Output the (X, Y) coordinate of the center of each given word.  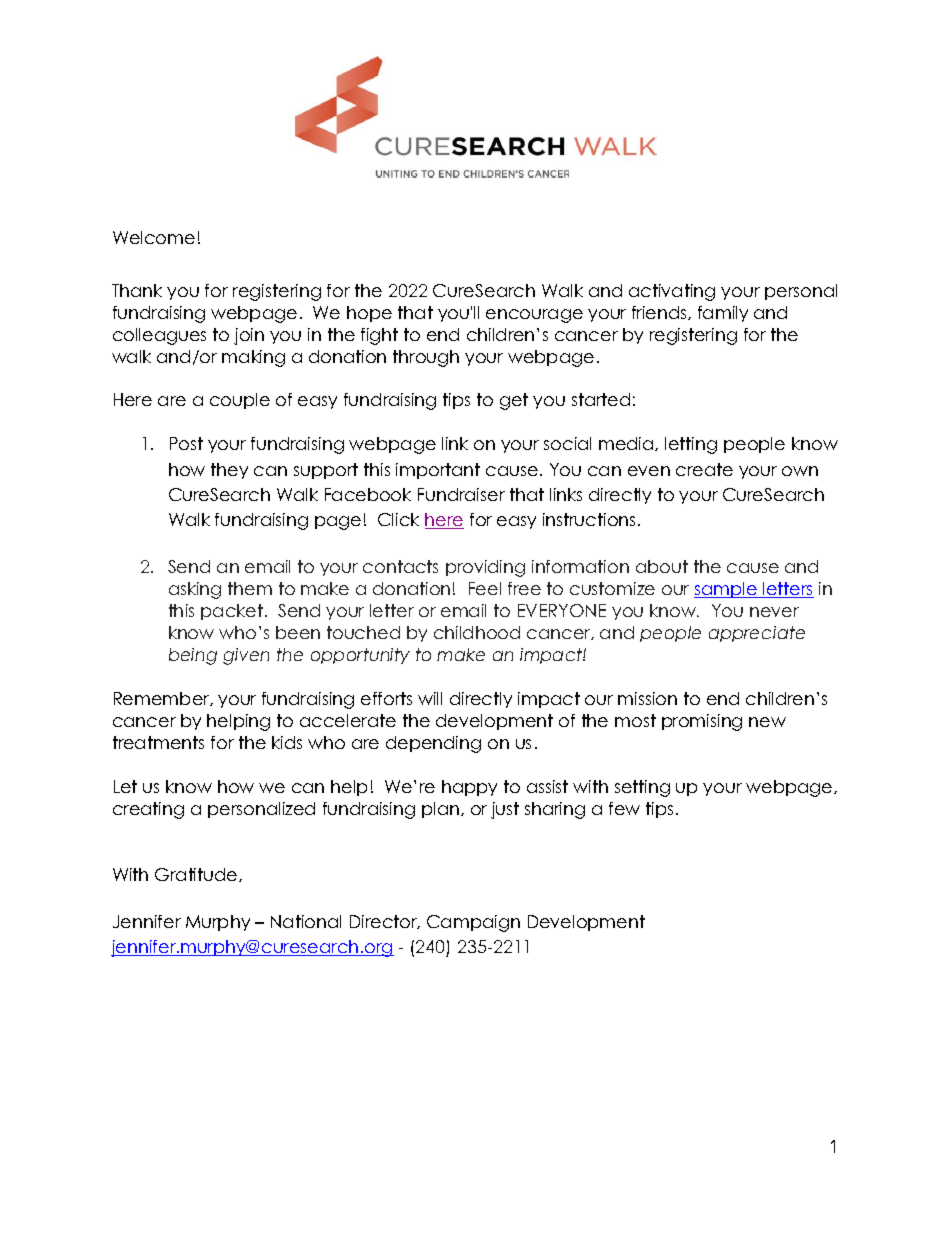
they (229, 471)
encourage (534, 316)
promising (702, 722)
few (624, 808)
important (438, 471)
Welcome (154, 237)
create (704, 469)
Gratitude (197, 875)
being (193, 656)
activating (672, 292)
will (430, 698)
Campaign (473, 923)
